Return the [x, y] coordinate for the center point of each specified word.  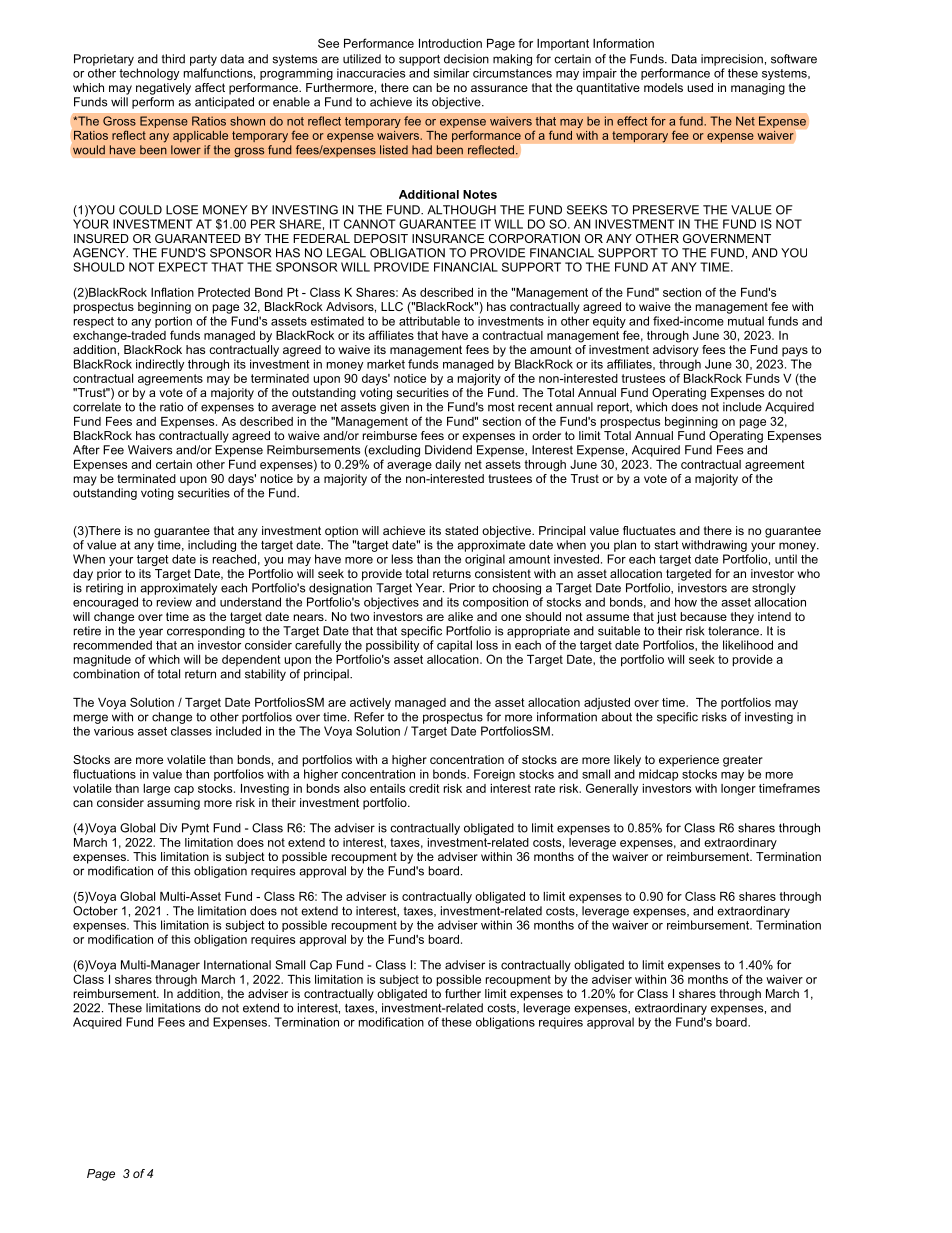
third [173, 59]
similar [451, 73]
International [237, 965]
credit [424, 788]
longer [738, 790]
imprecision [732, 60]
